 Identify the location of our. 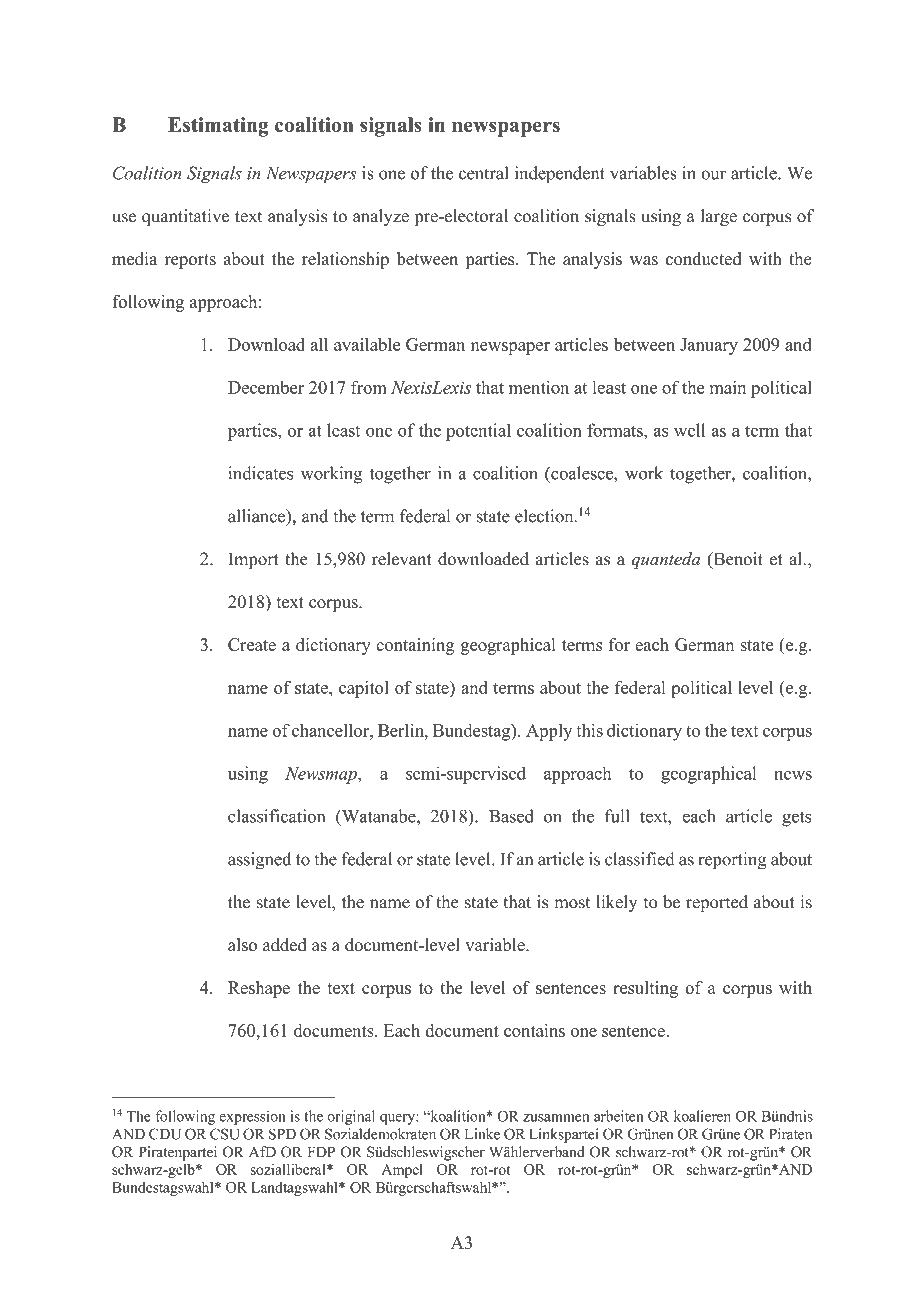
(713, 175).
